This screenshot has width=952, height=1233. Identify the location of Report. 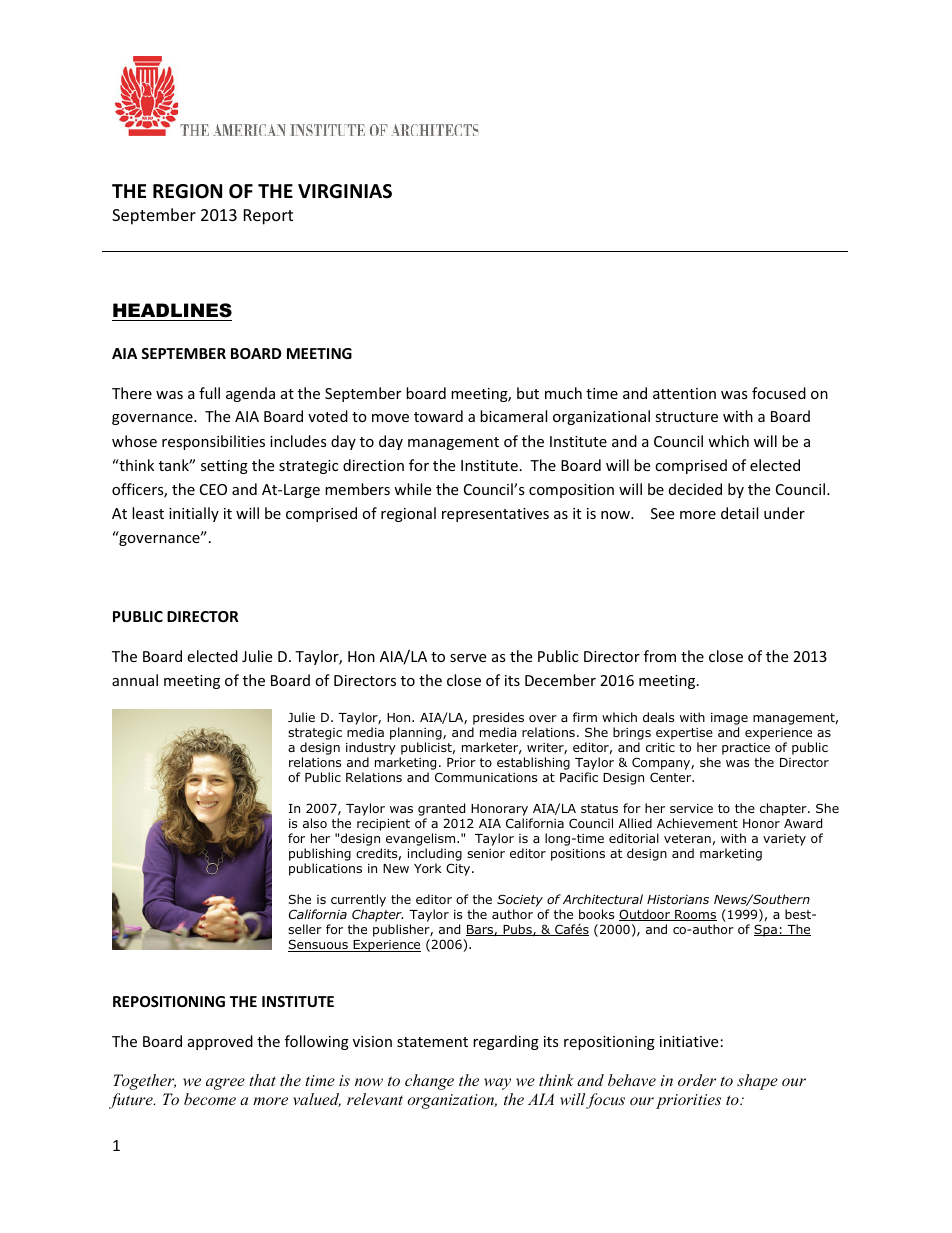
(268, 217).
